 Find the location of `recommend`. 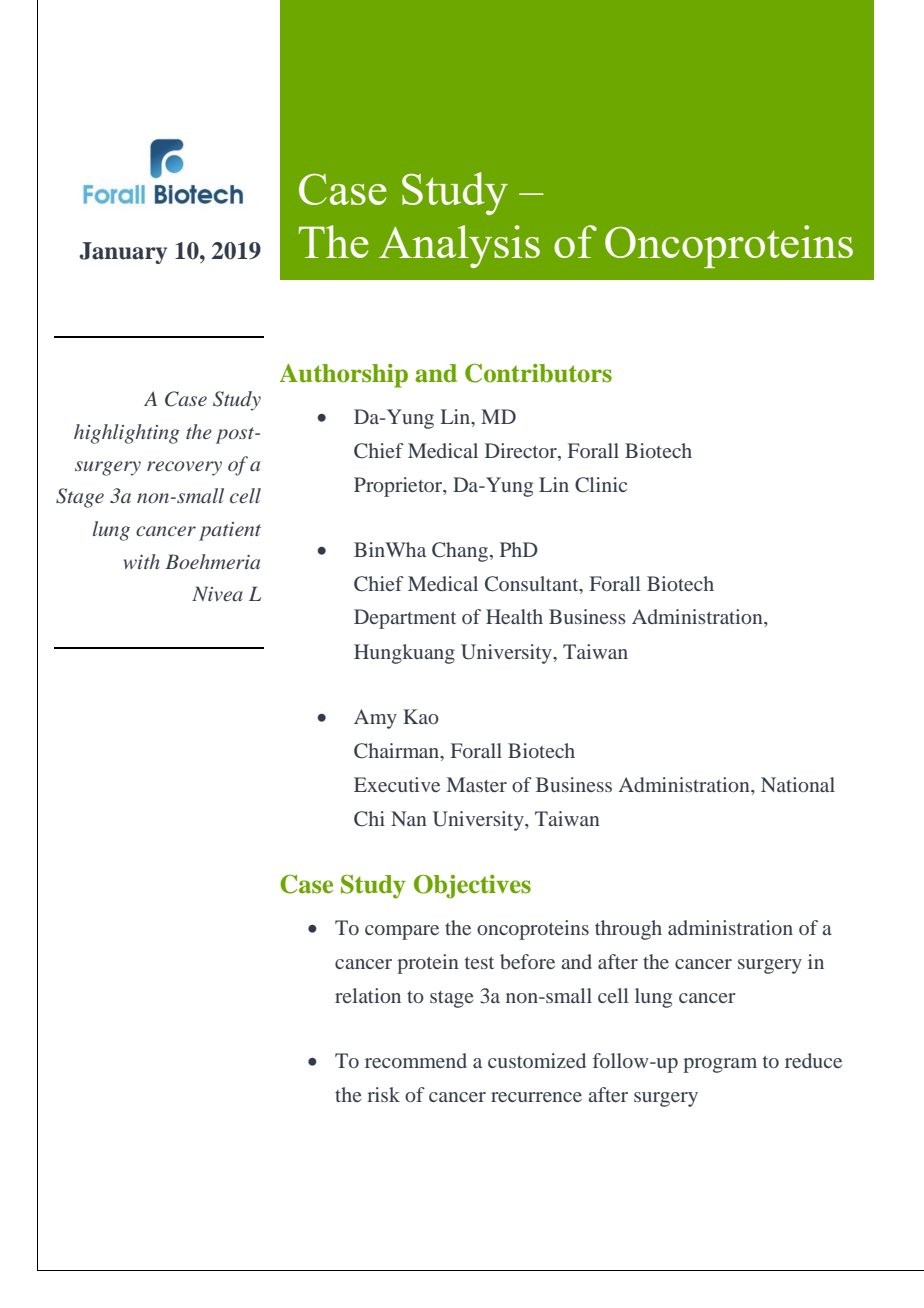

recommend is located at coordinates (416, 1060).
